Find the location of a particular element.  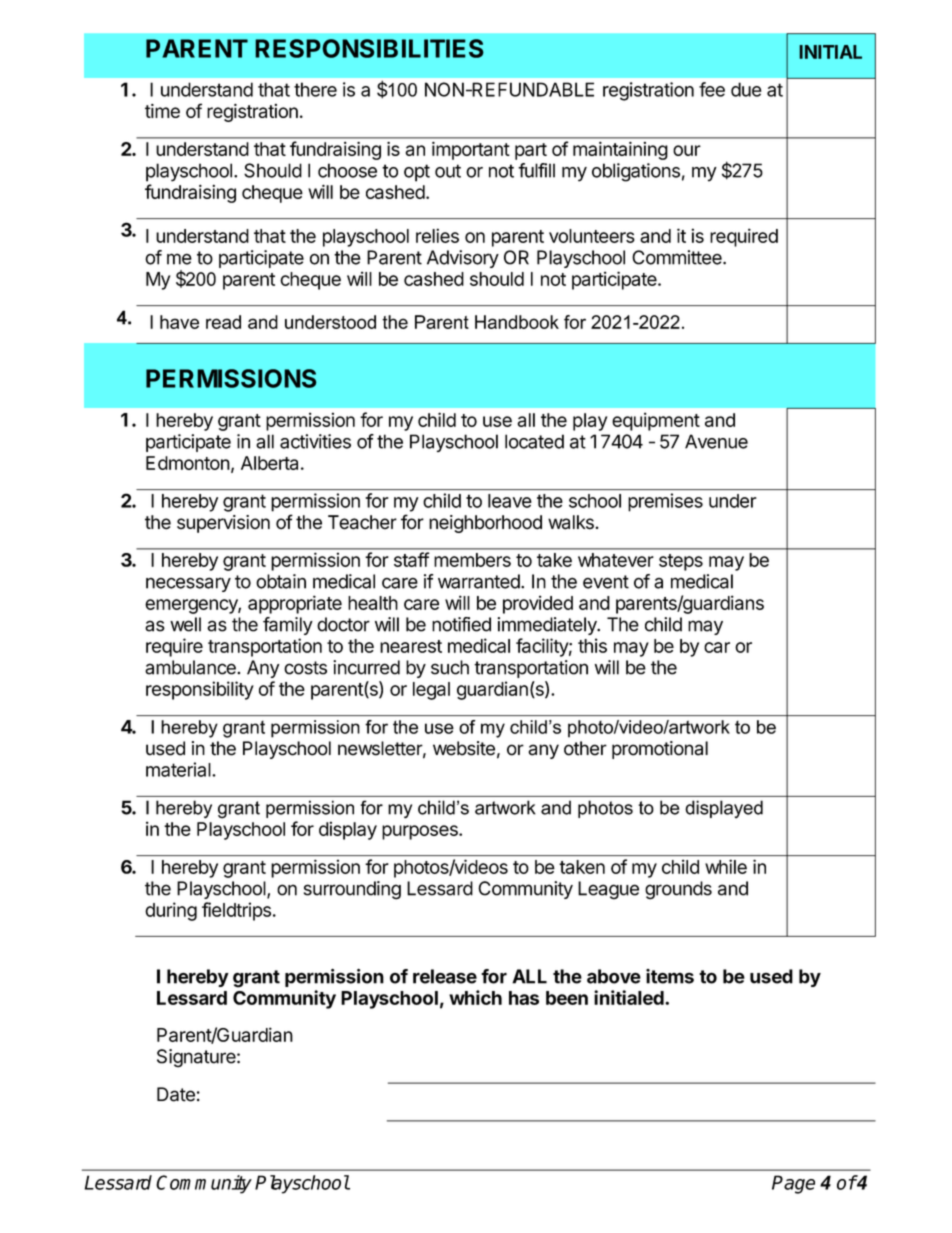

which is located at coordinates (475, 997).
